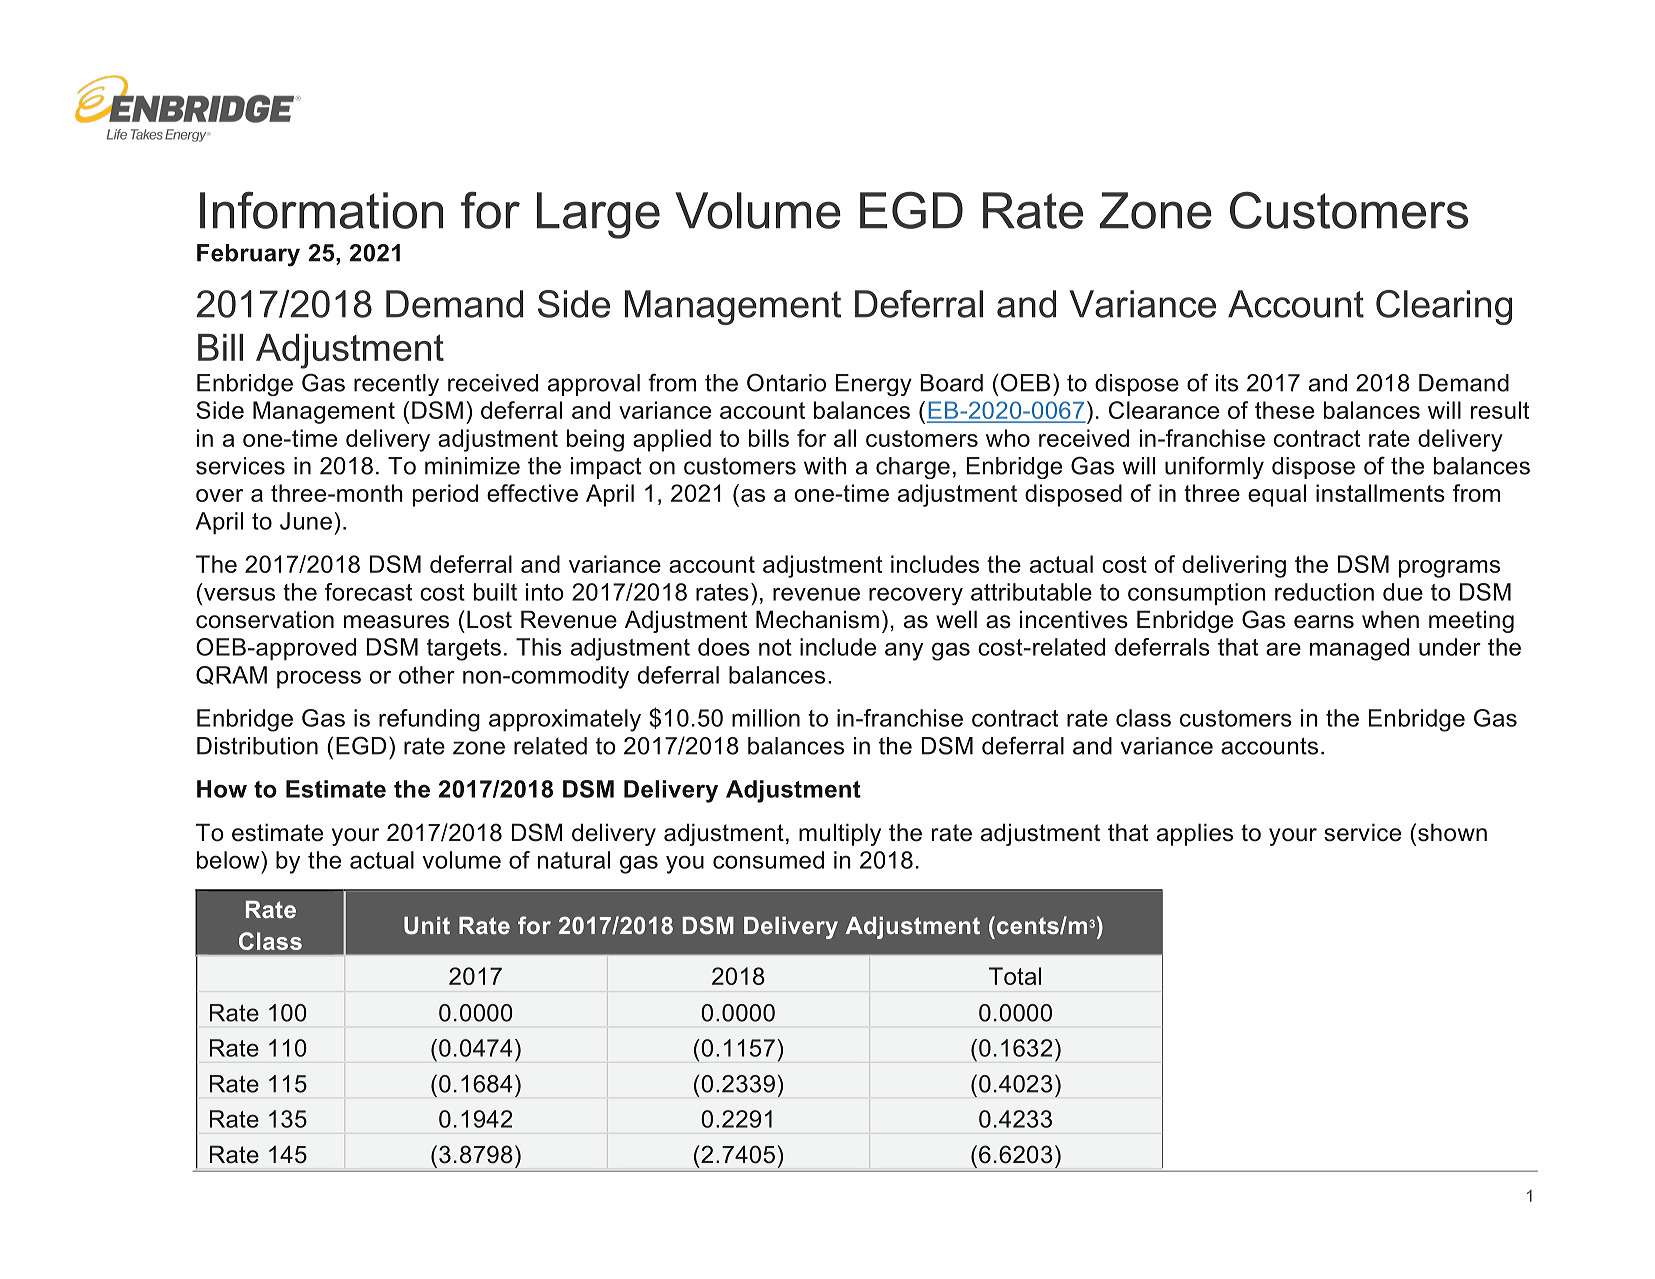 This screenshot has height=1279, width=1655. Describe the element at coordinates (598, 215) in the screenshot. I see `Large` at that location.
